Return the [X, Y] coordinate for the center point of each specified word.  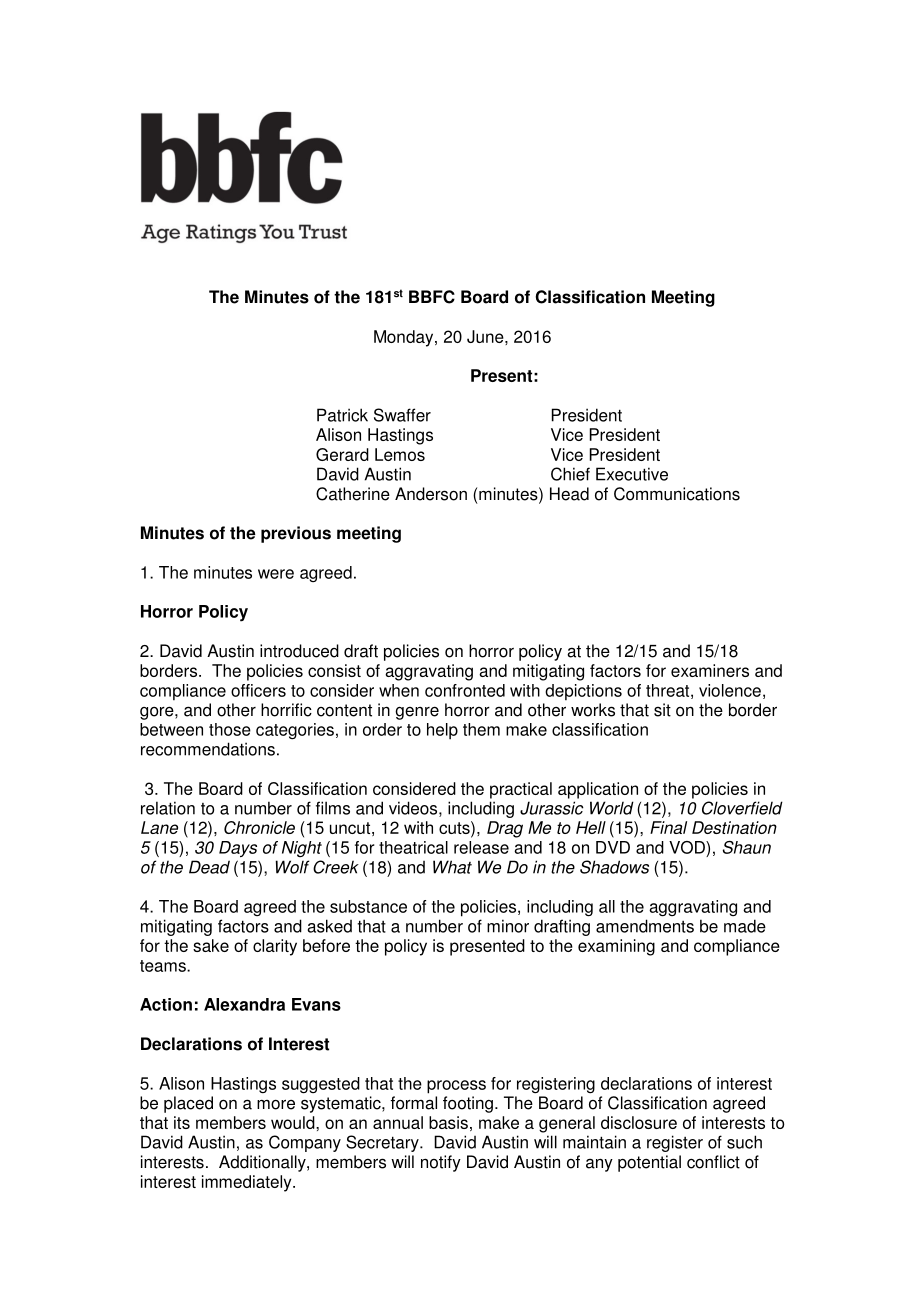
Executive [632, 474]
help [442, 731]
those [230, 729]
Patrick [342, 415]
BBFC [432, 297]
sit [662, 710]
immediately [248, 1183]
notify [441, 1163]
